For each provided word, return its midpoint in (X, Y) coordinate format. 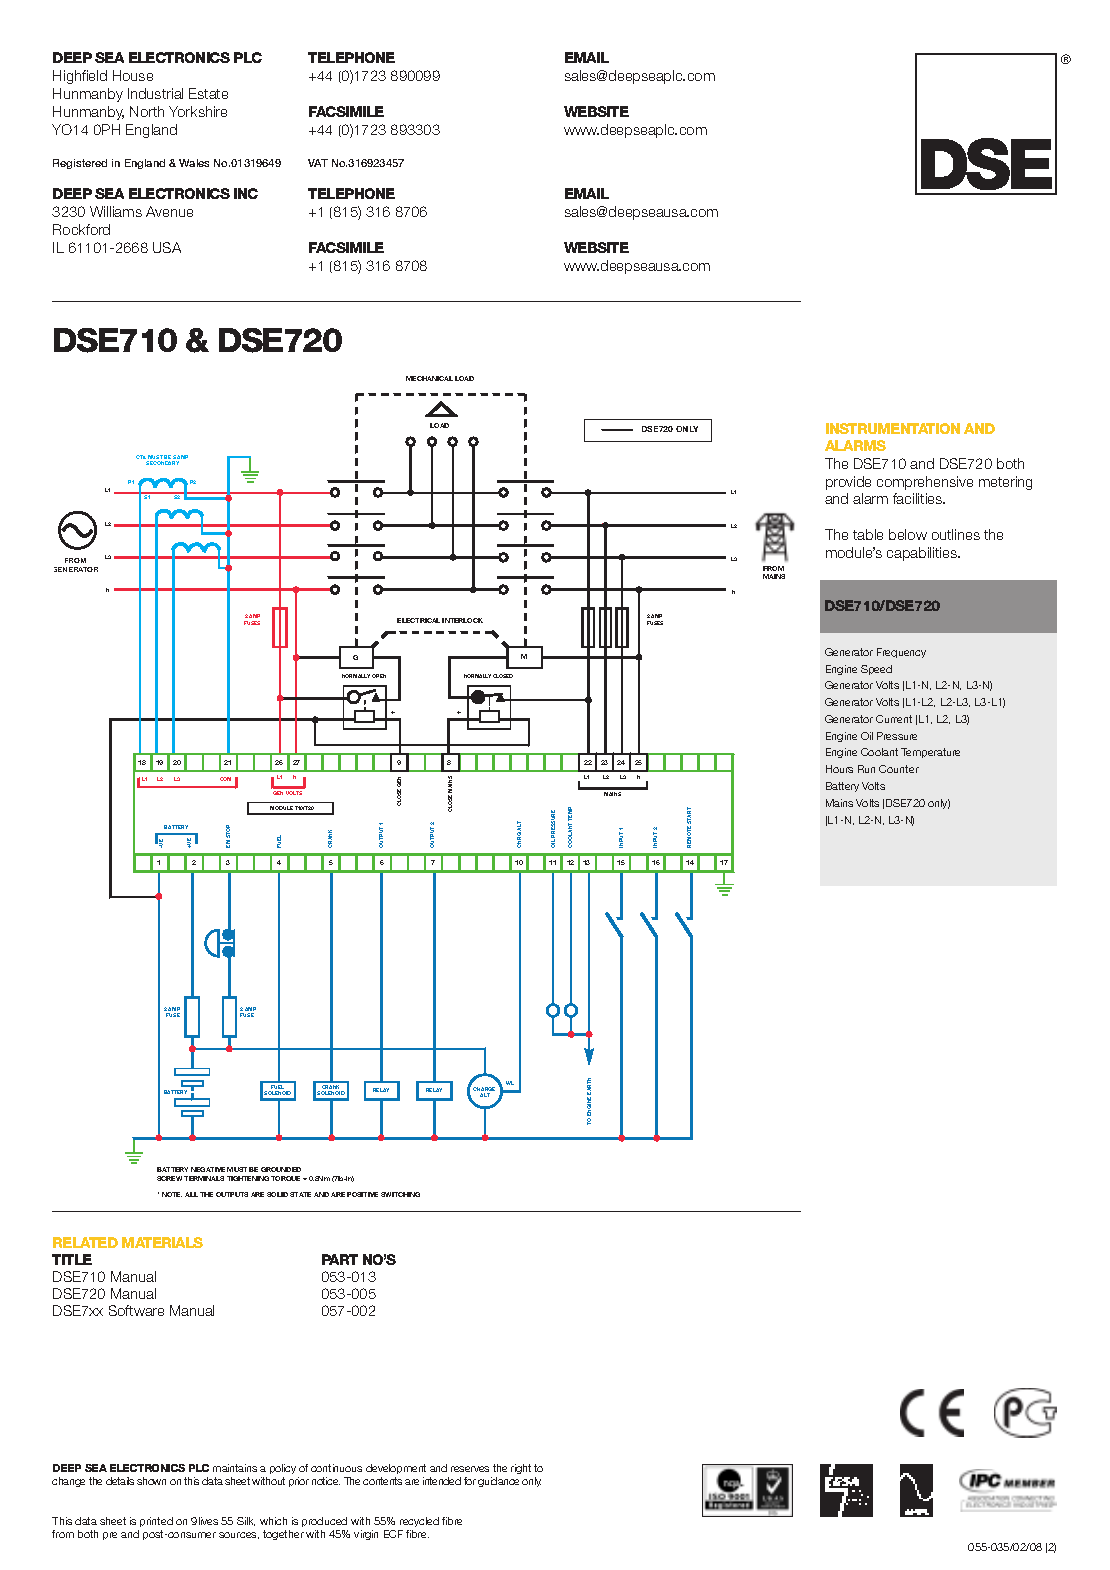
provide (848, 483)
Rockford (81, 229)
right (521, 1469)
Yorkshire (198, 111)
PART (340, 1259)
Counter (899, 769)
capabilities (923, 554)
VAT (318, 163)
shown (151, 1481)
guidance (498, 1482)
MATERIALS (162, 1242)
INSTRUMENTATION (893, 428)
